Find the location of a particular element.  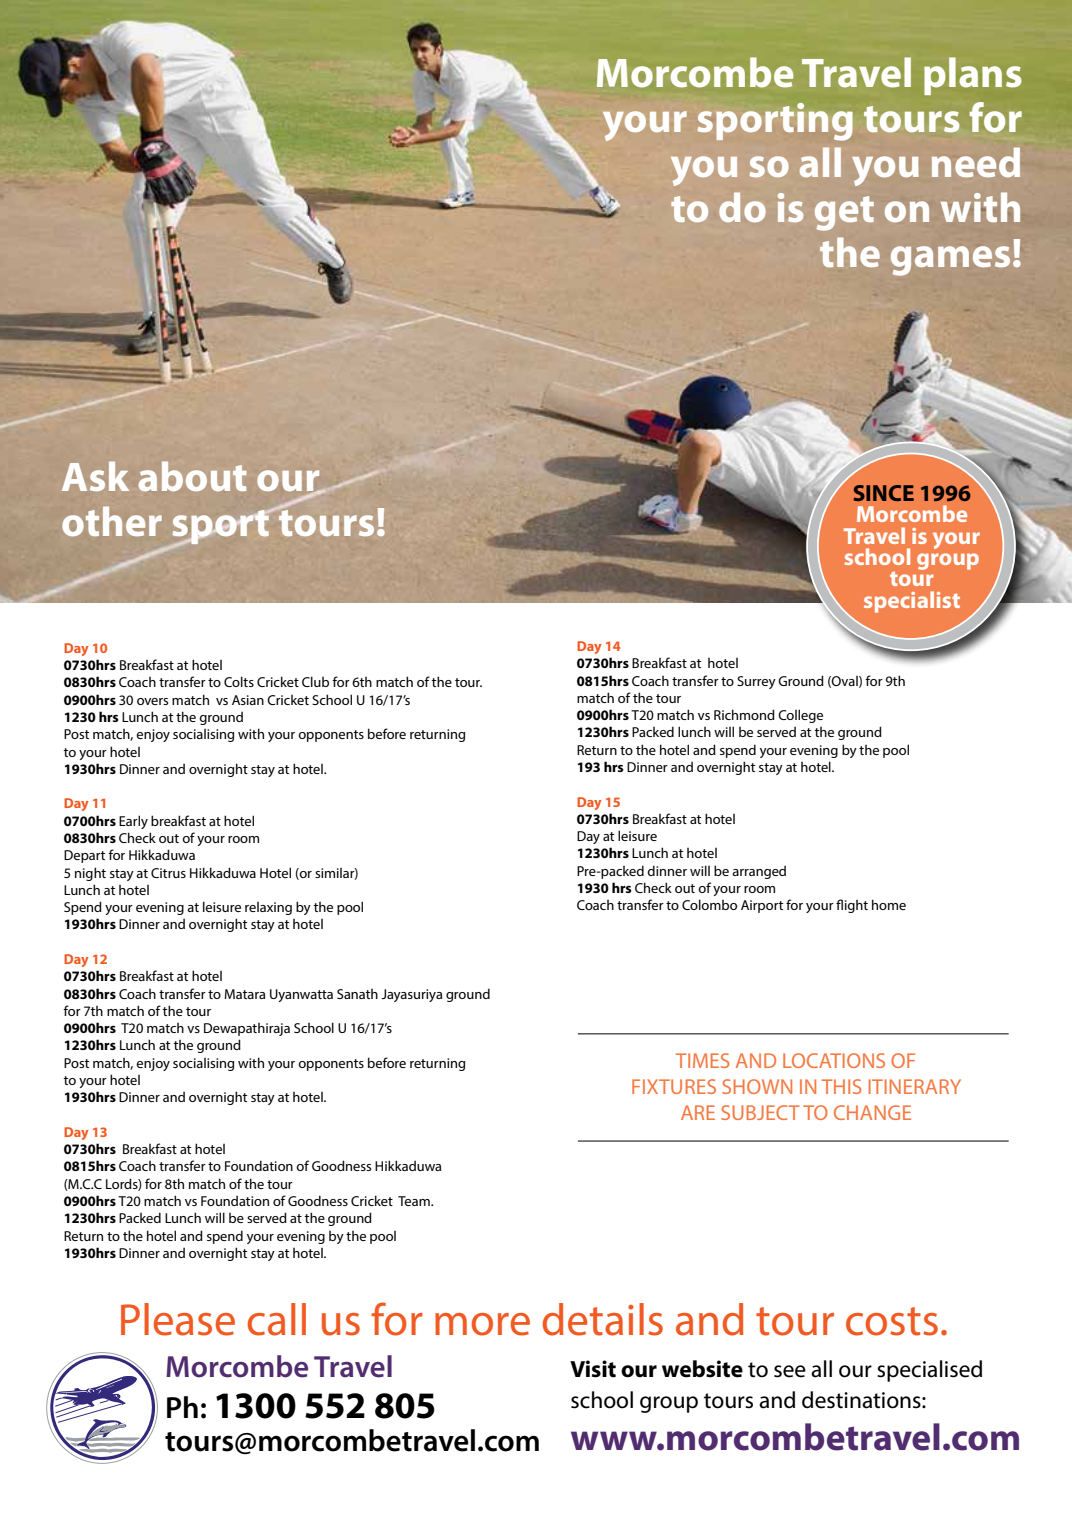

costs is located at coordinates (892, 1321).
